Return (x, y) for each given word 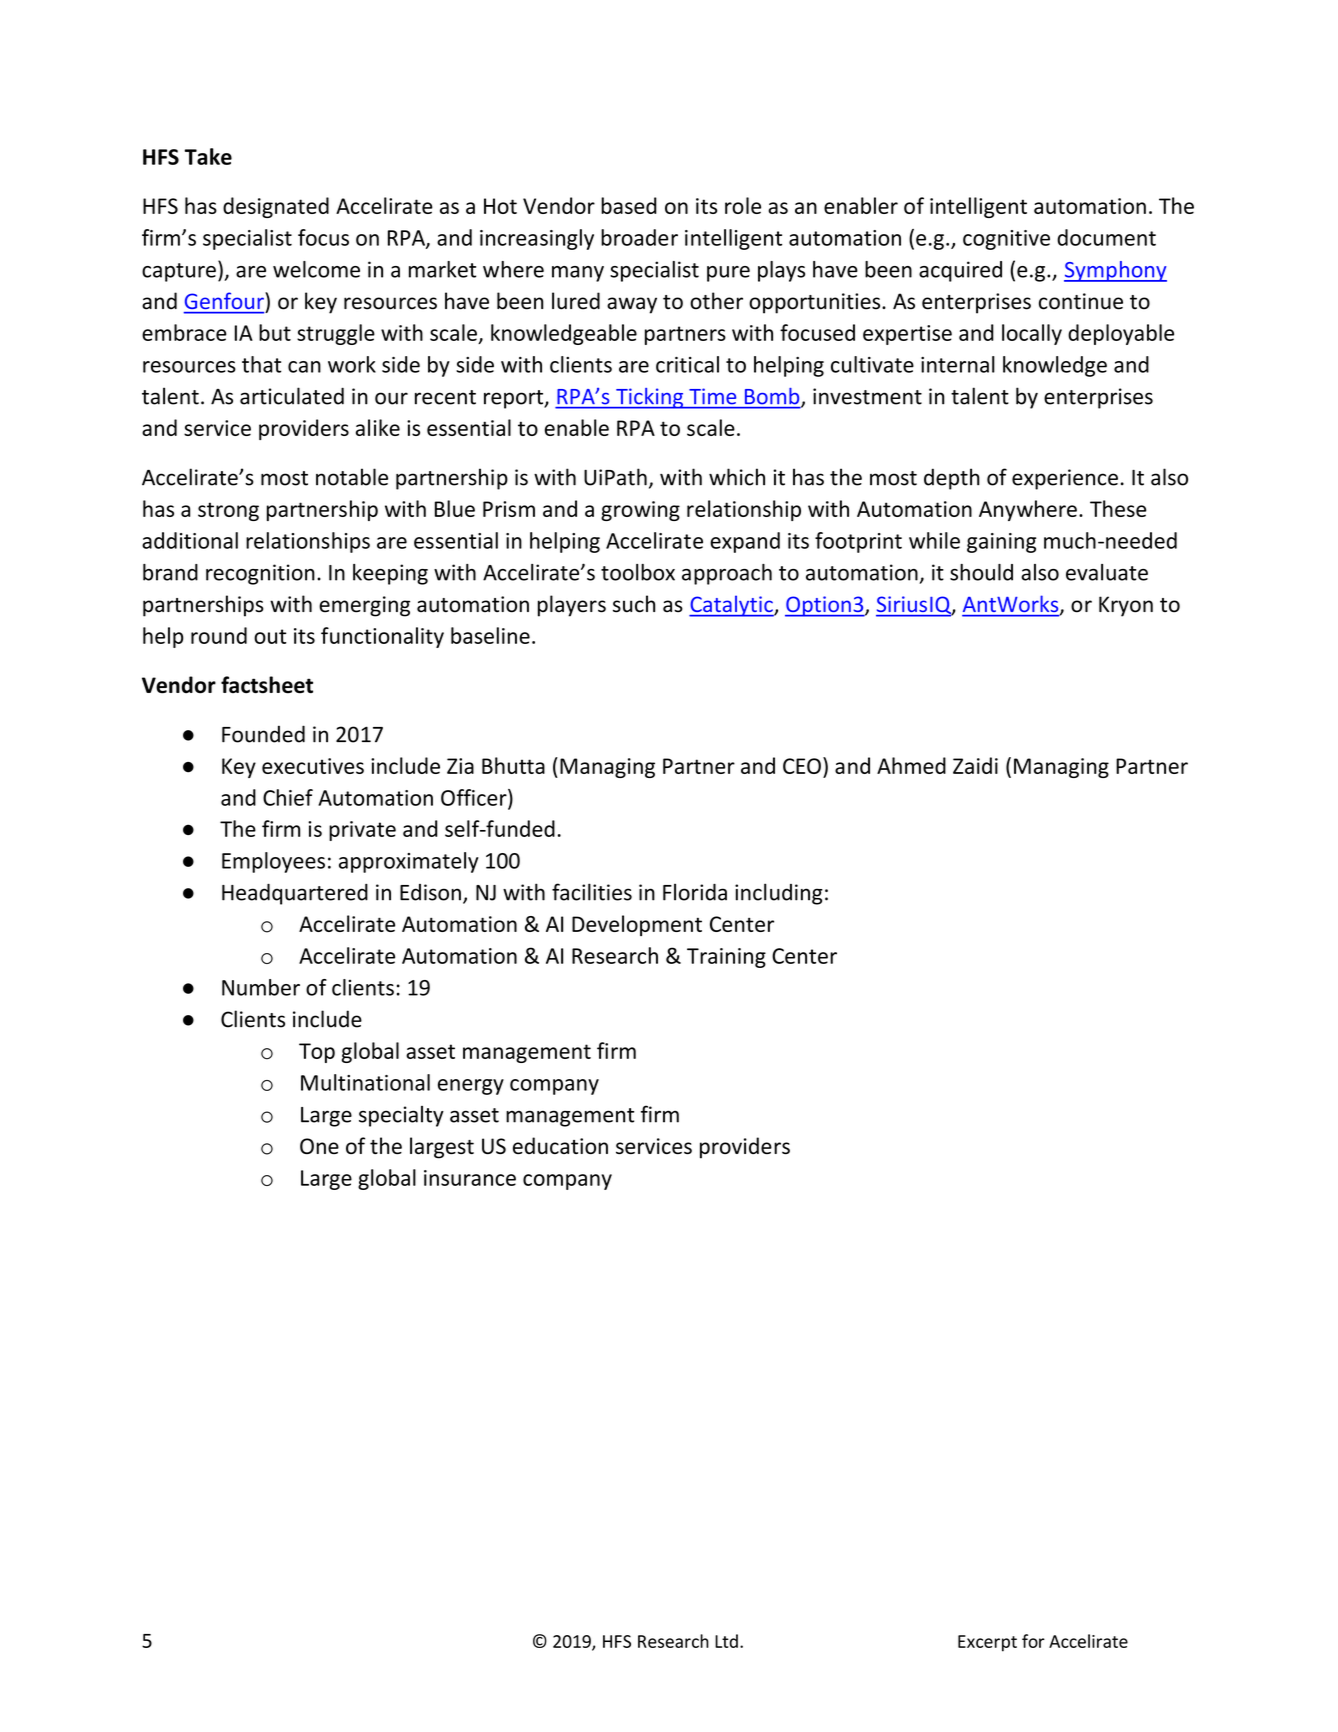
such (634, 604)
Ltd (726, 1641)
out (270, 636)
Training (726, 958)
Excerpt (987, 1643)
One (319, 1146)
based (629, 205)
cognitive (1006, 240)
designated (276, 207)
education (560, 1145)
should (981, 572)
